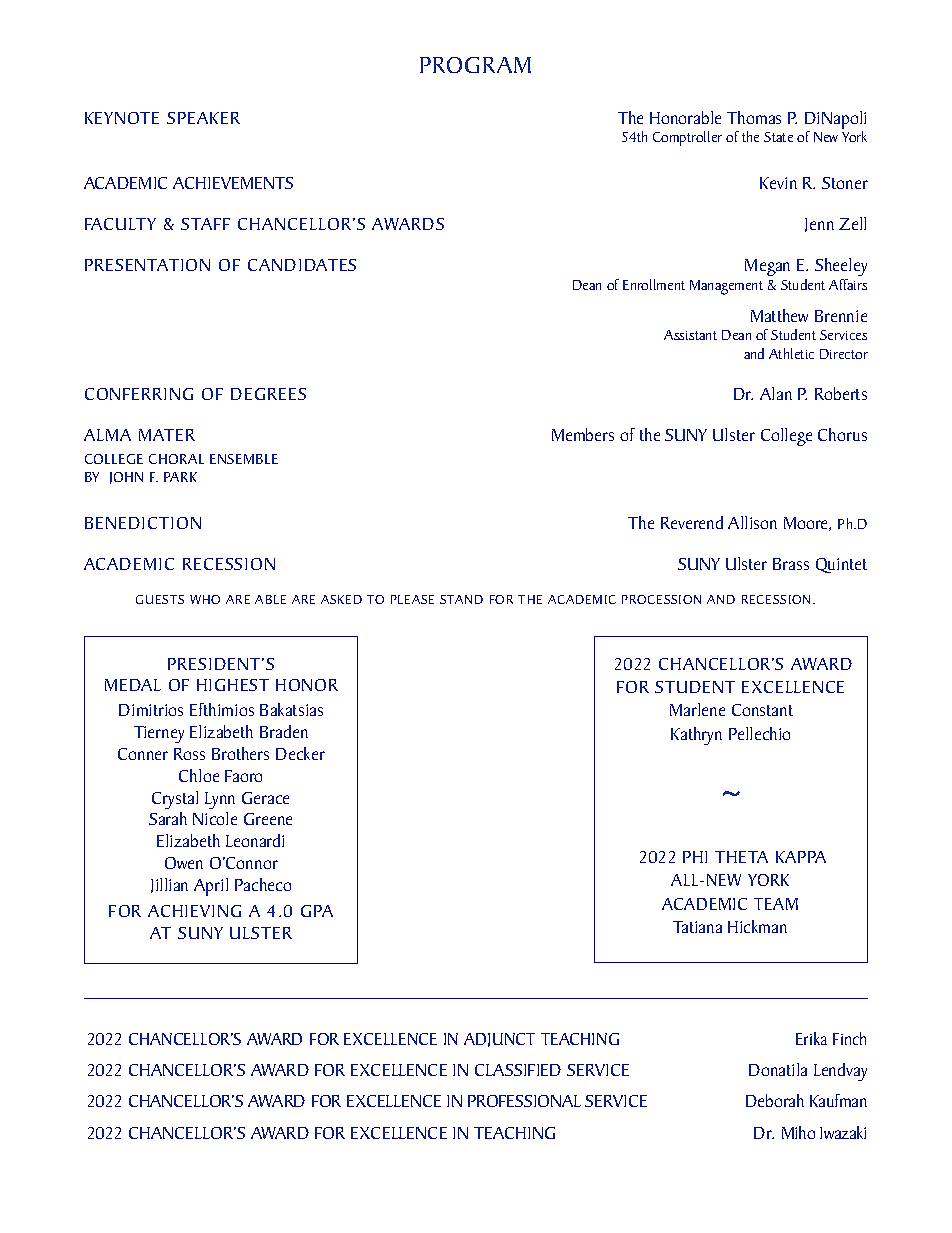 The height and width of the document is (1233, 952). What do you see at coordinates (205, 599) in the document?
I see `WHO` at bounding box center [205, 599].
